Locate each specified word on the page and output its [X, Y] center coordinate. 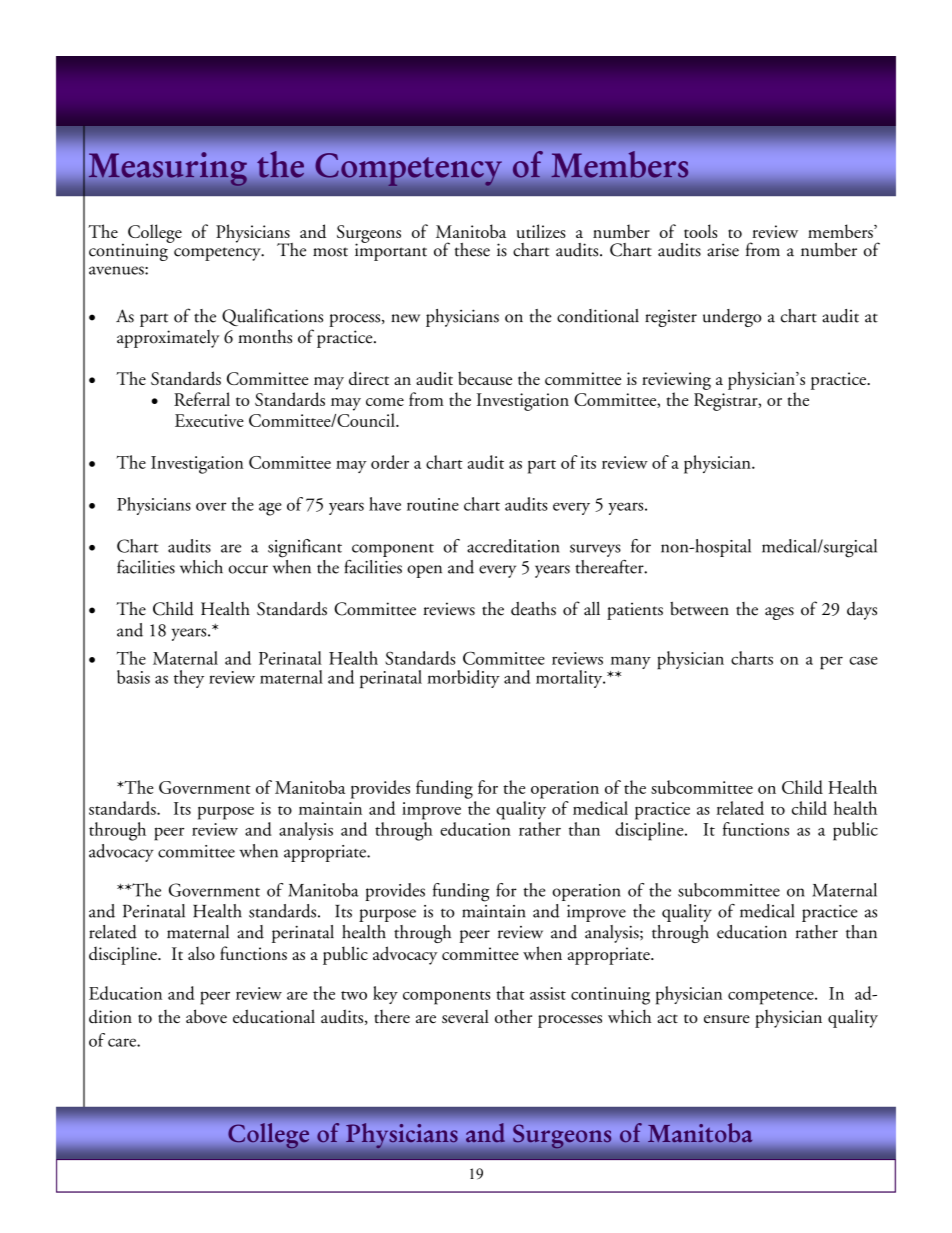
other [513, 1016]
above [206, 1016]
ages [779, 613]
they [189, 679]
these [472, 250]
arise [723, 250]
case [864, 660]
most [330, 252]
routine [433, 504]
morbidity [463, 679]
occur [248, 569]
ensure [727, 1019]
